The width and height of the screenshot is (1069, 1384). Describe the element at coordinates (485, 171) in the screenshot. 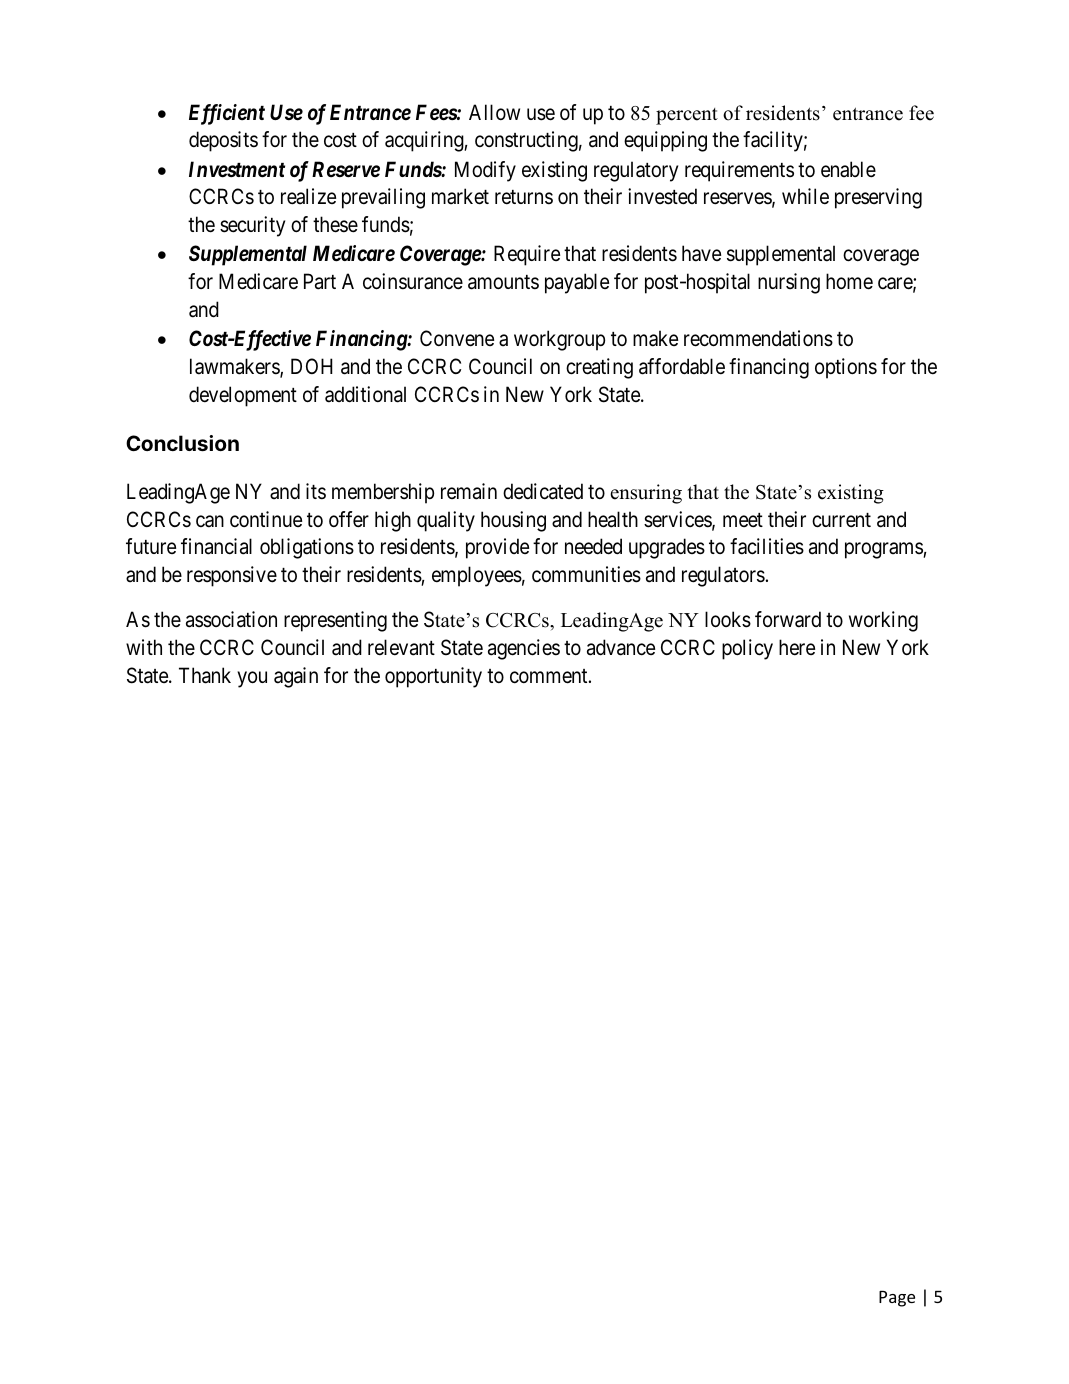

I see `Modify` at that location.
